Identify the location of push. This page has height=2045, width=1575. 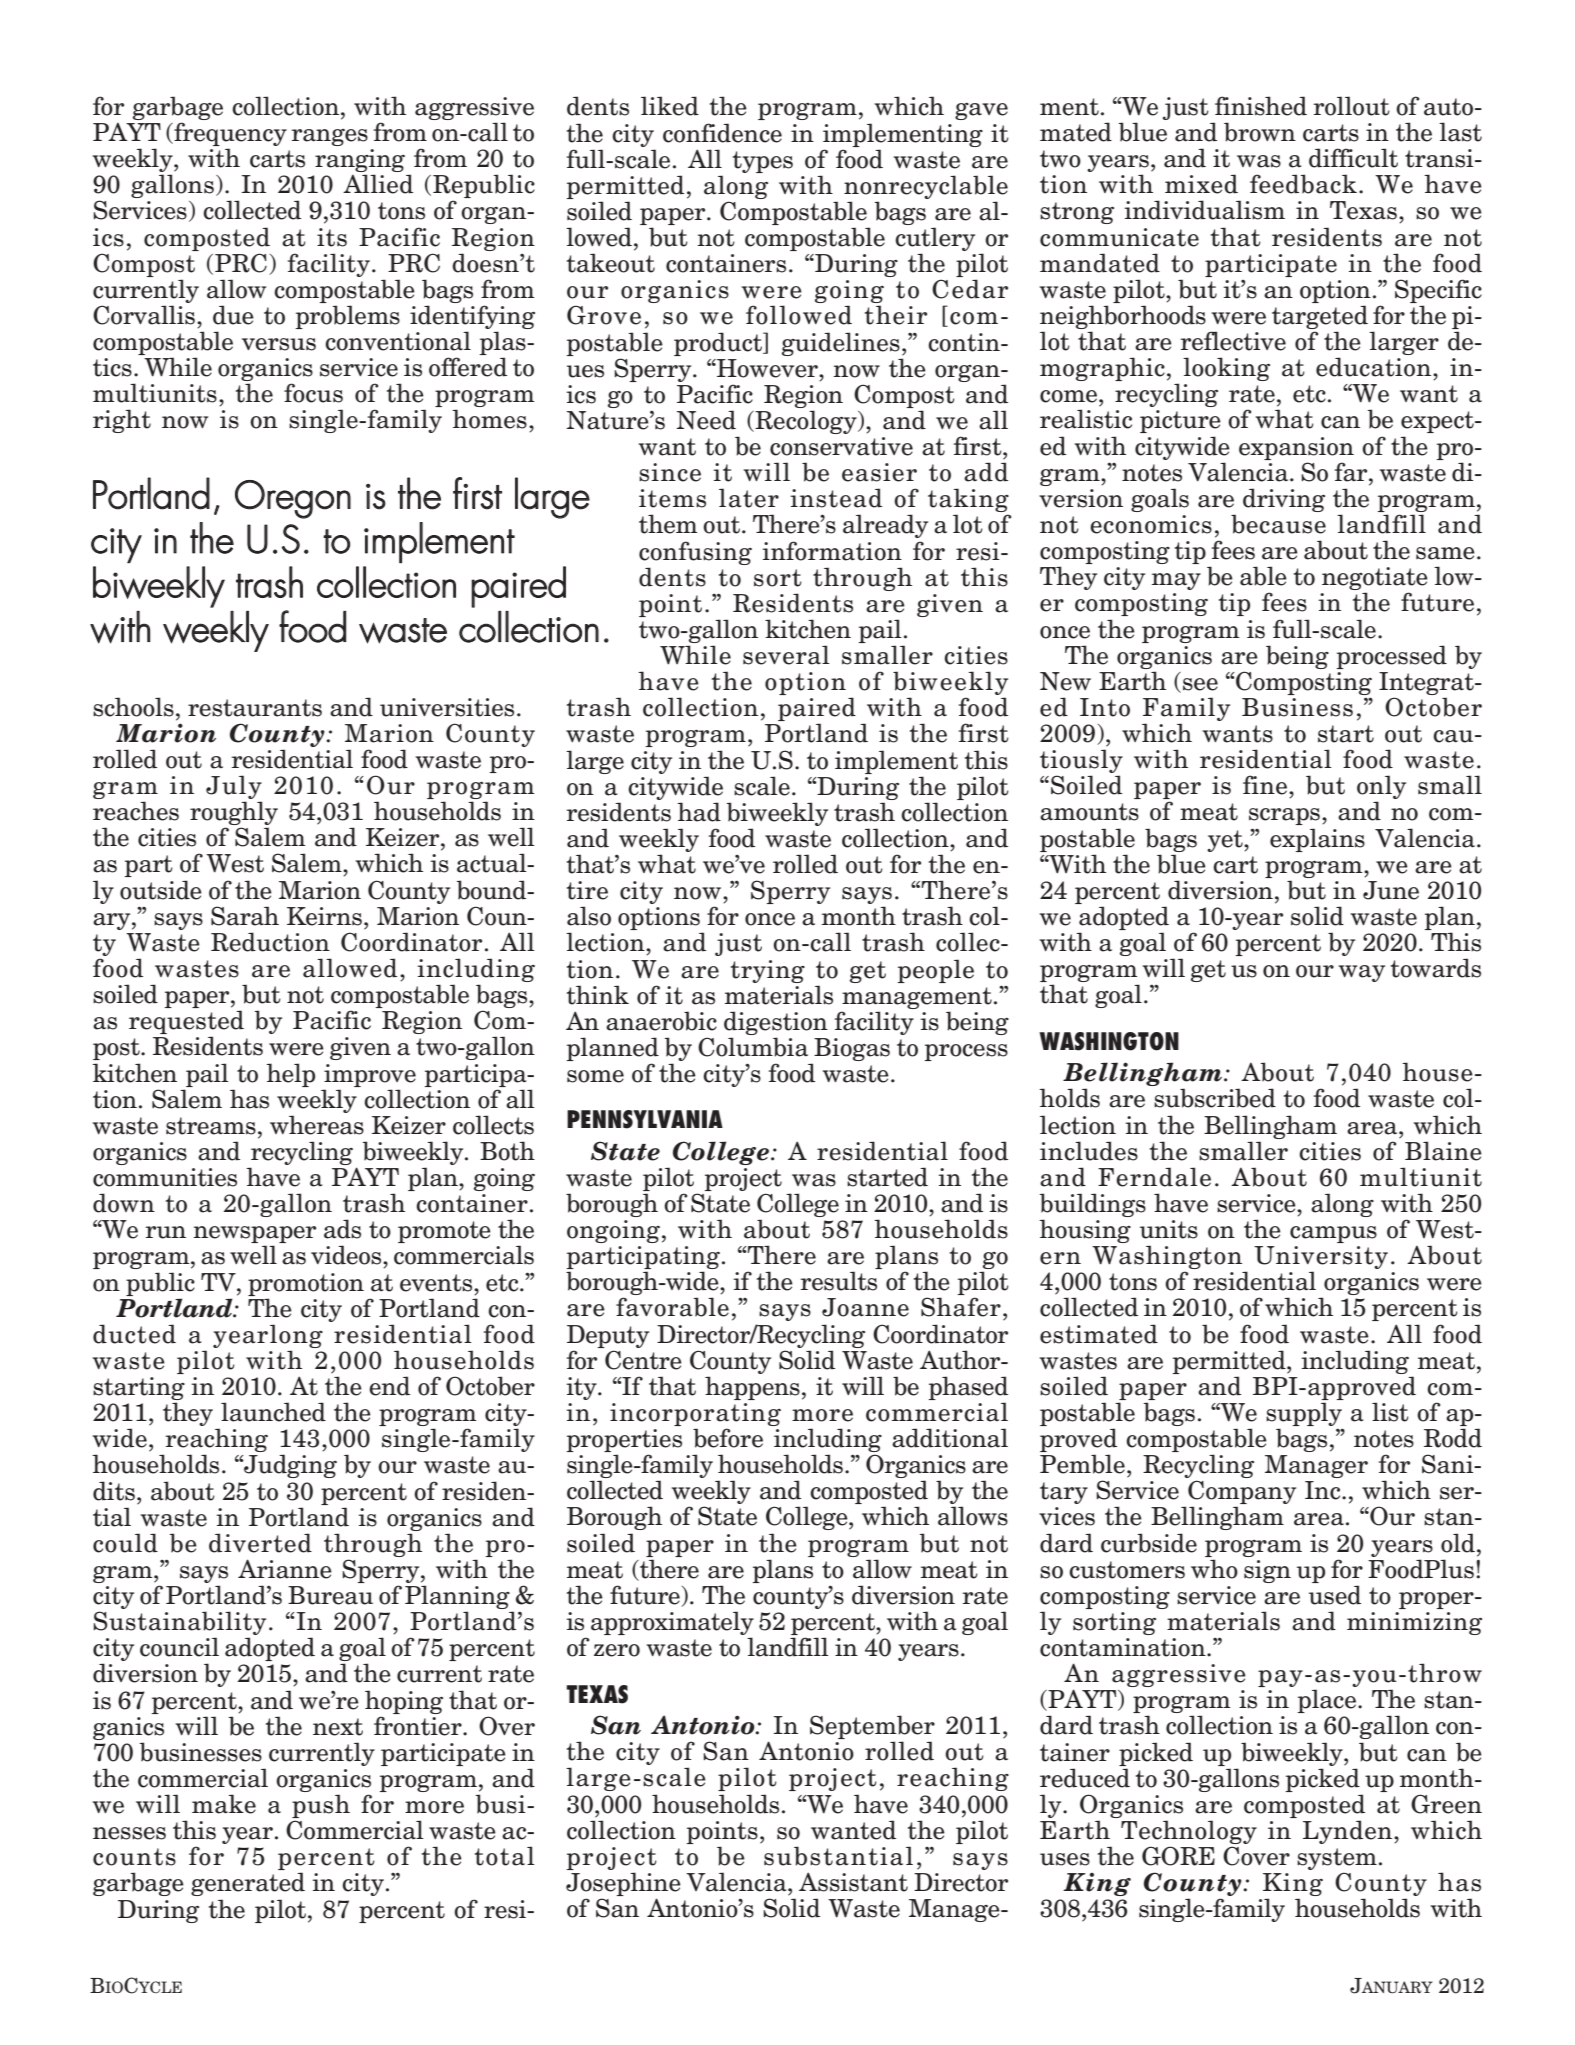
(321, 1807).
